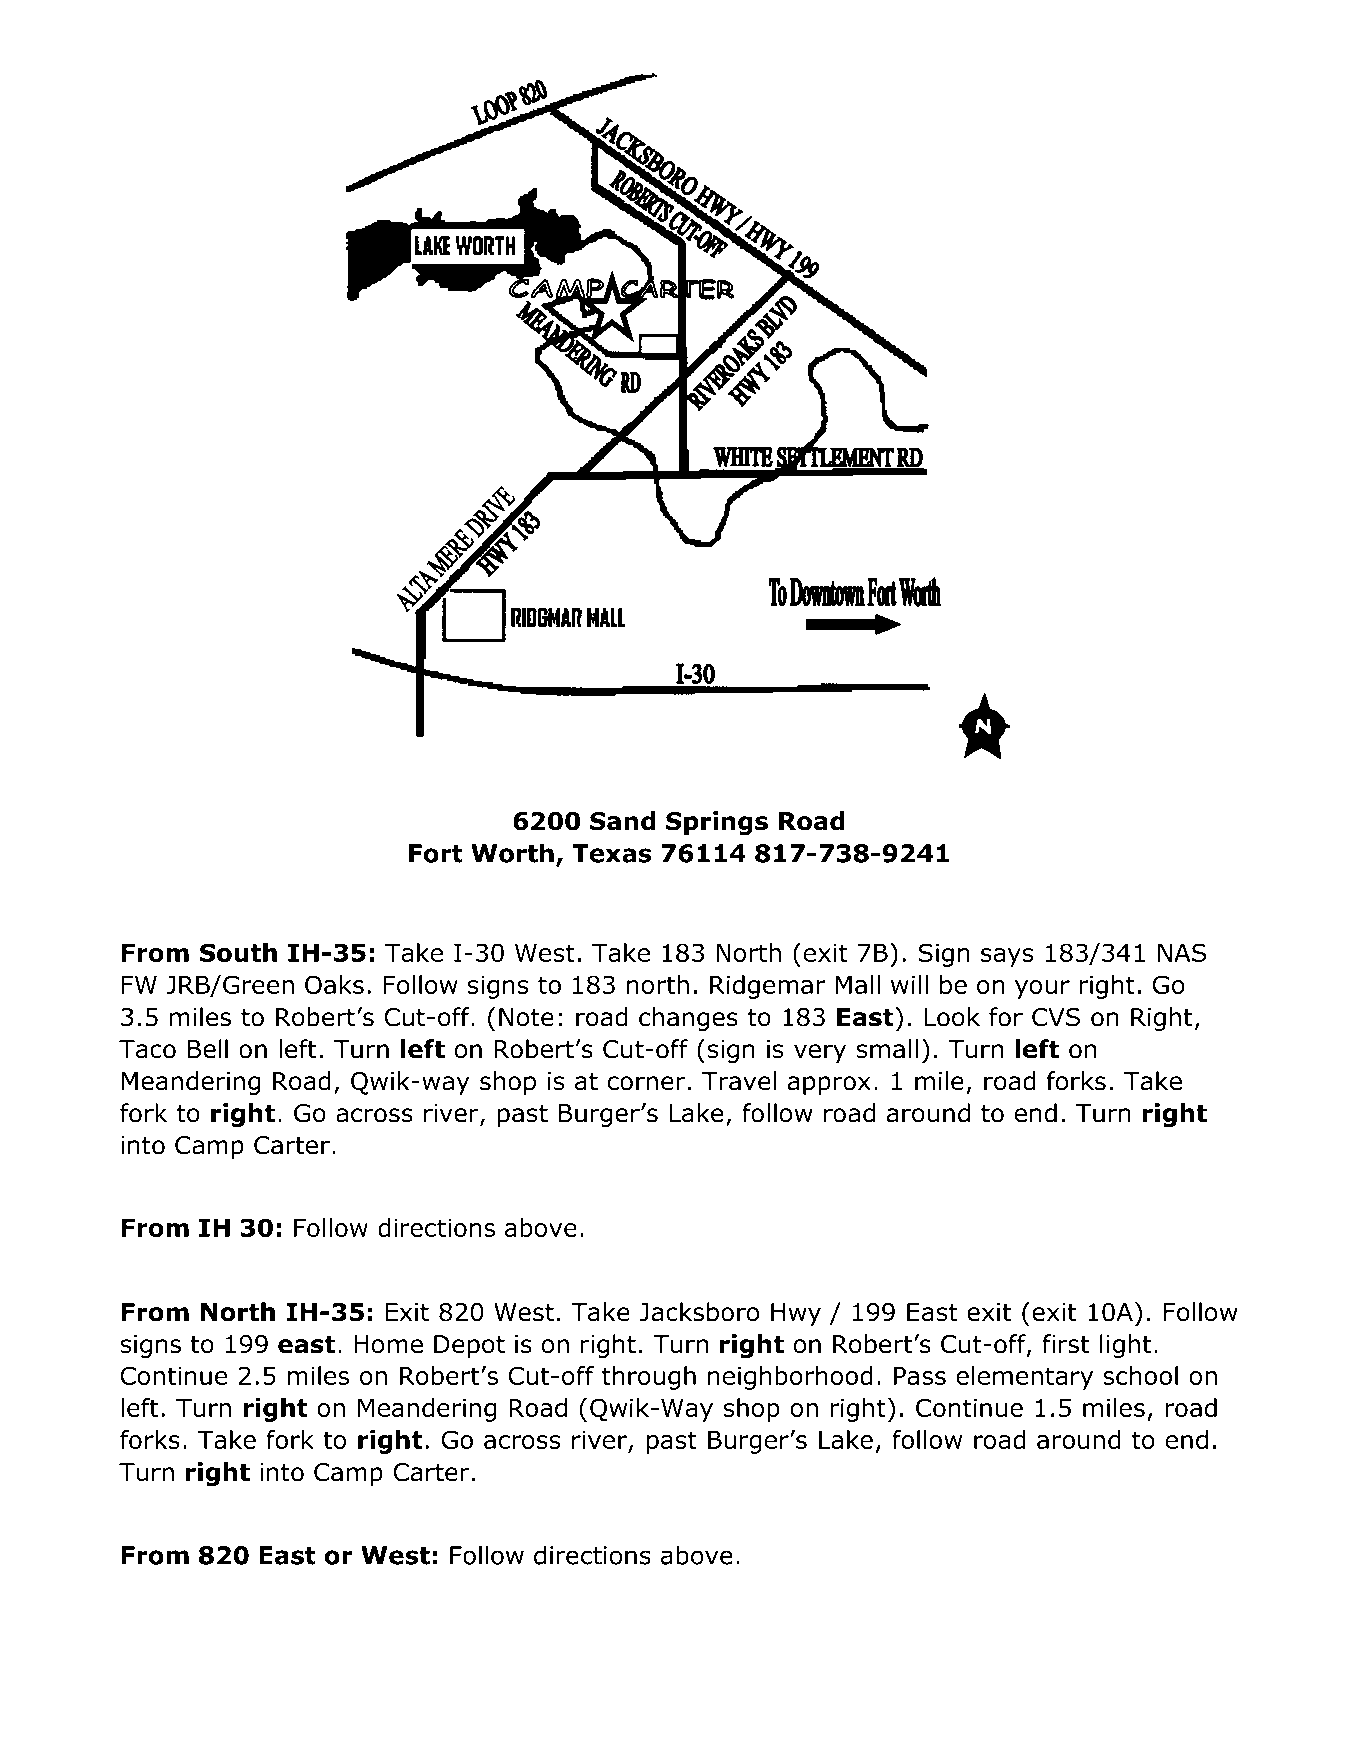 The height and width of the screenshot is (1757, 1358). What do you see at coordinates (1007, 957) in the screenshot?
I see `says` at bounding box center [1007, 957].
